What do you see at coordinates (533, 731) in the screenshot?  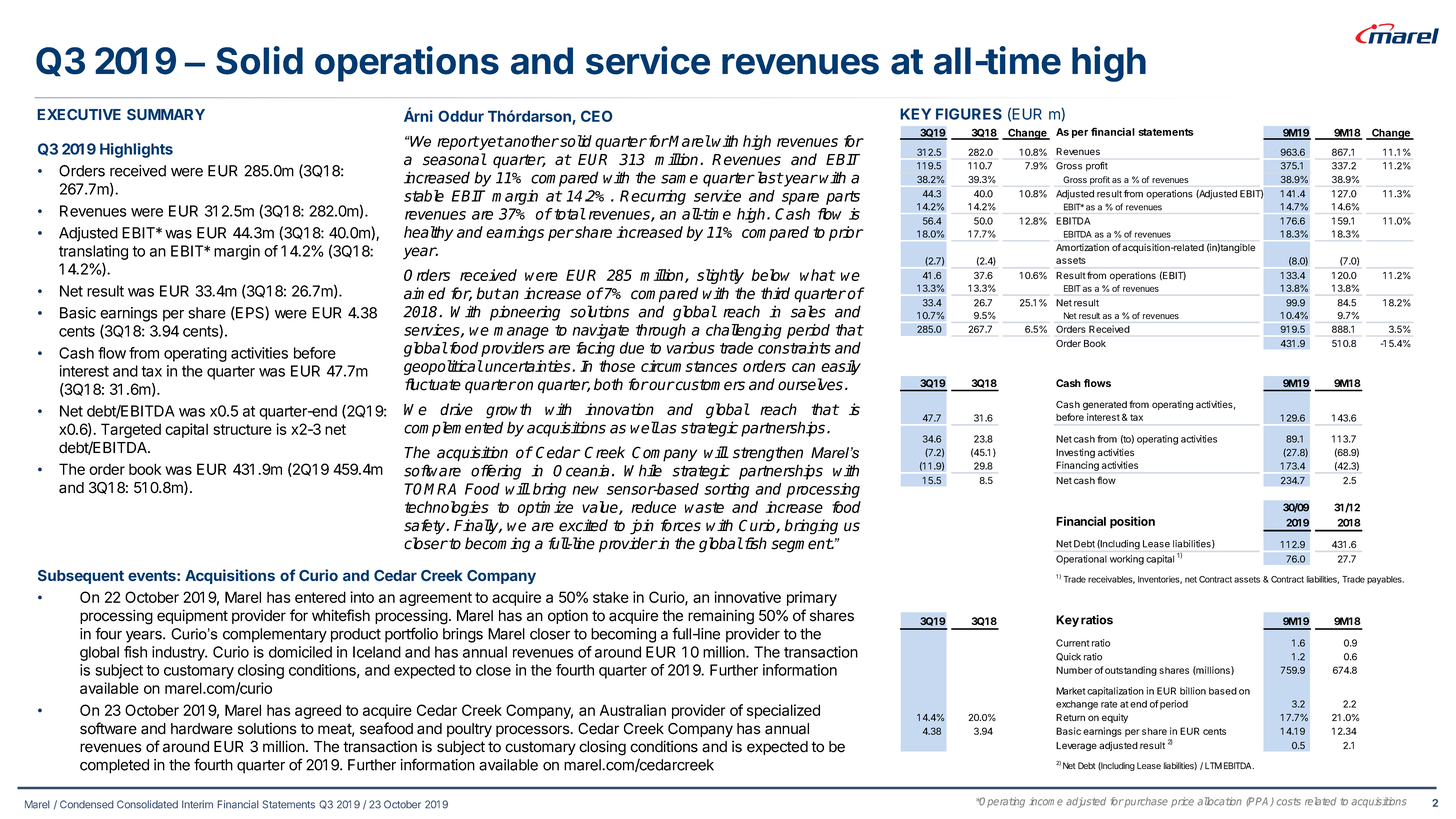 I see `processors` at bounding box center [533, 731].
